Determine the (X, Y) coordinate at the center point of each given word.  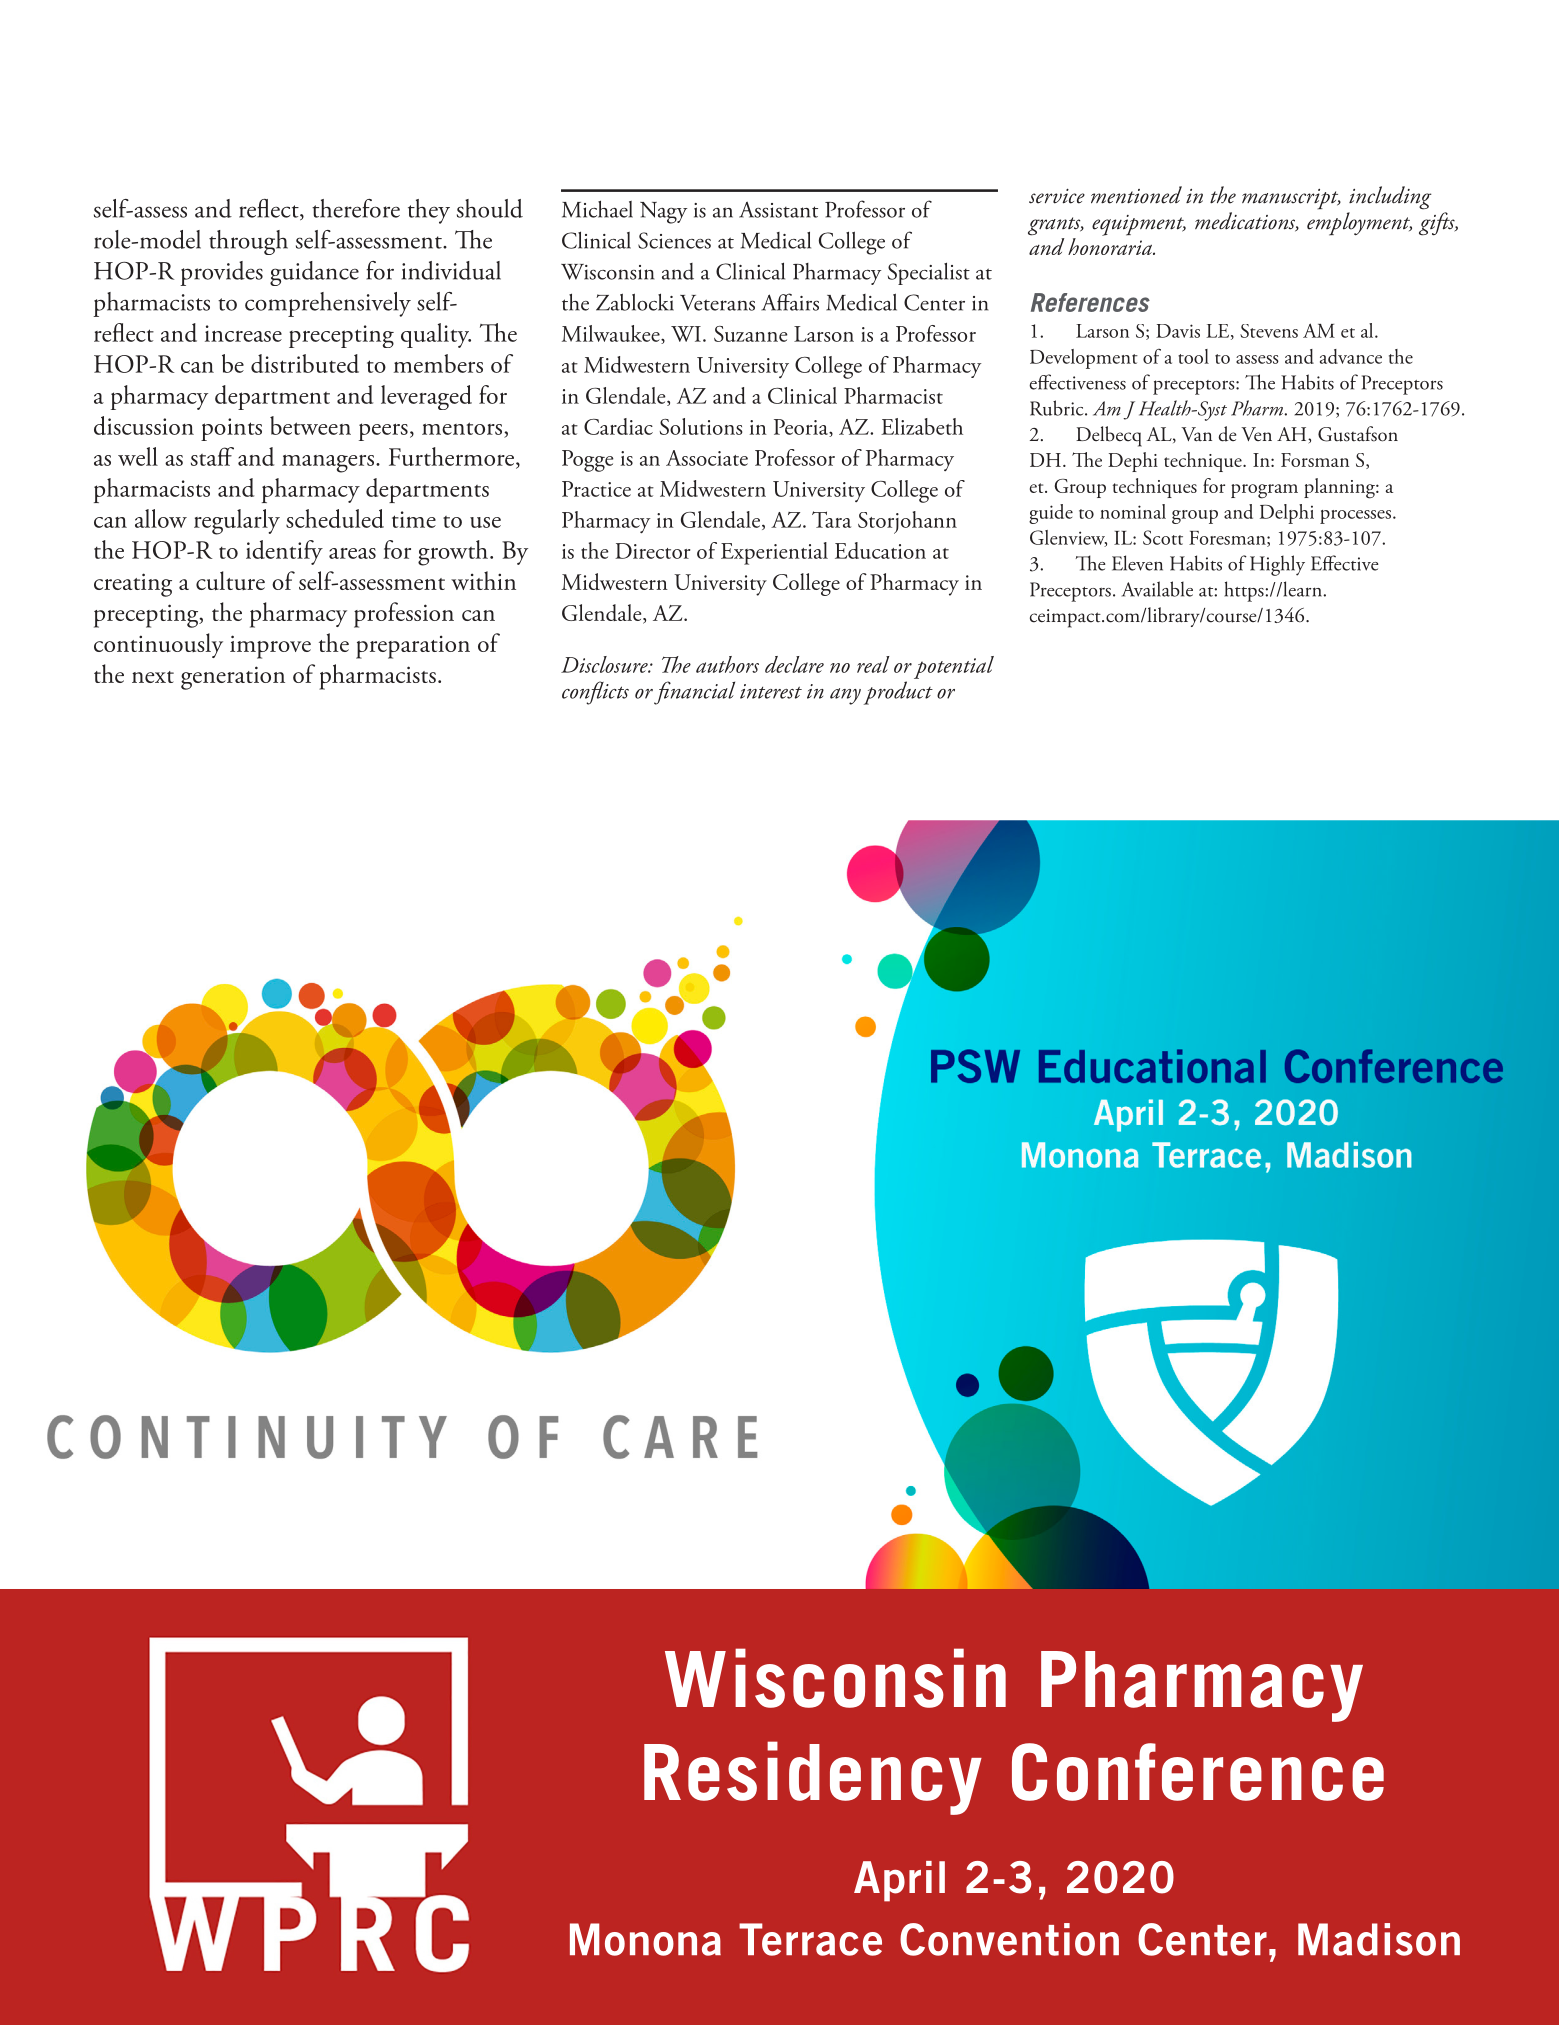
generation (233, 678)
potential (954, 667)
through (248, 242)
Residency (813, 1778)
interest (771, 691)
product (898, 693)
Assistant (778, 209)
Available (1157, 589)
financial (694, 693)
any (845, 696)
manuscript (1291, 199)
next (153, 677)
